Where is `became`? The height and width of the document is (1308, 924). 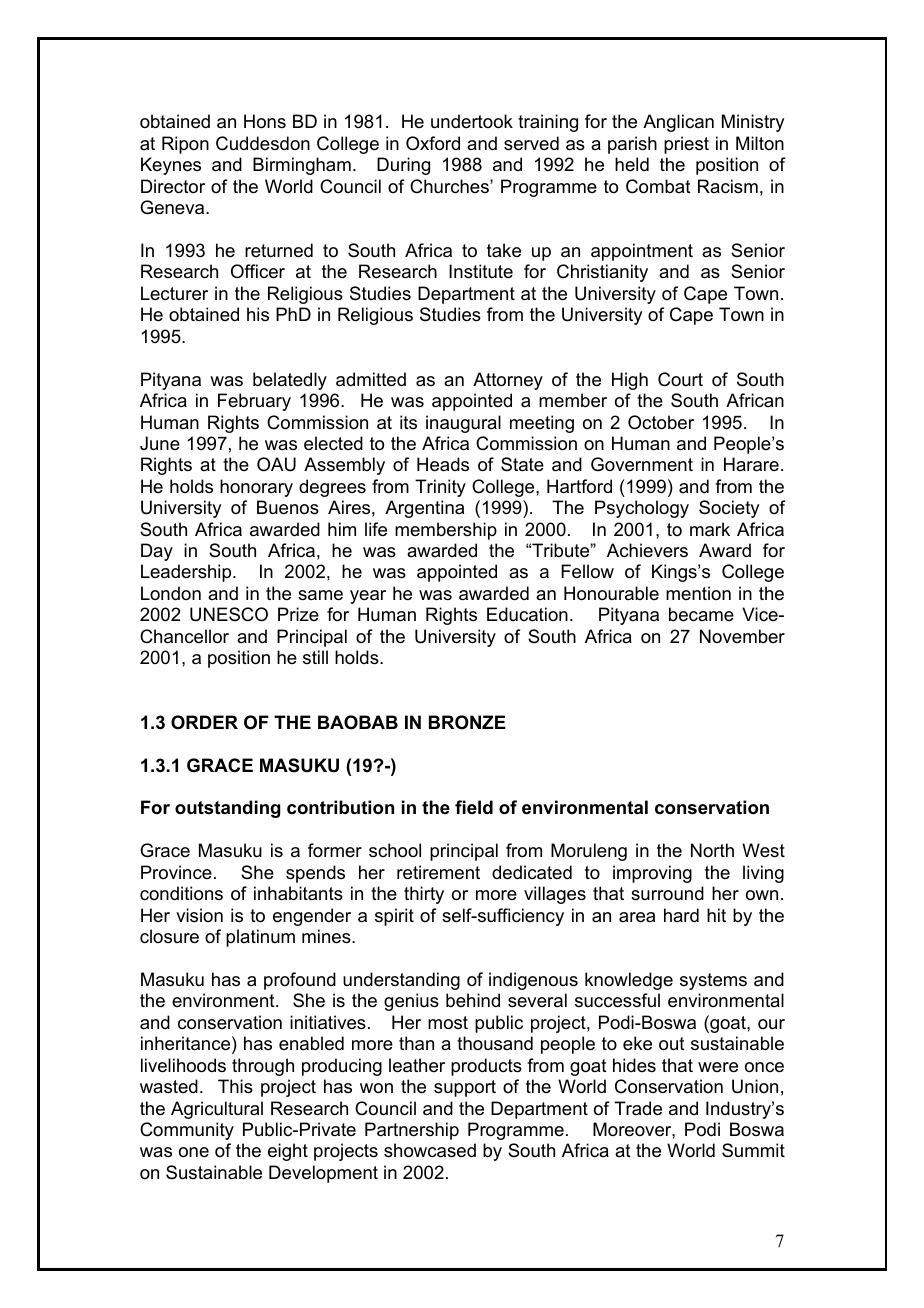
became is located at coordinates (701, 614).
